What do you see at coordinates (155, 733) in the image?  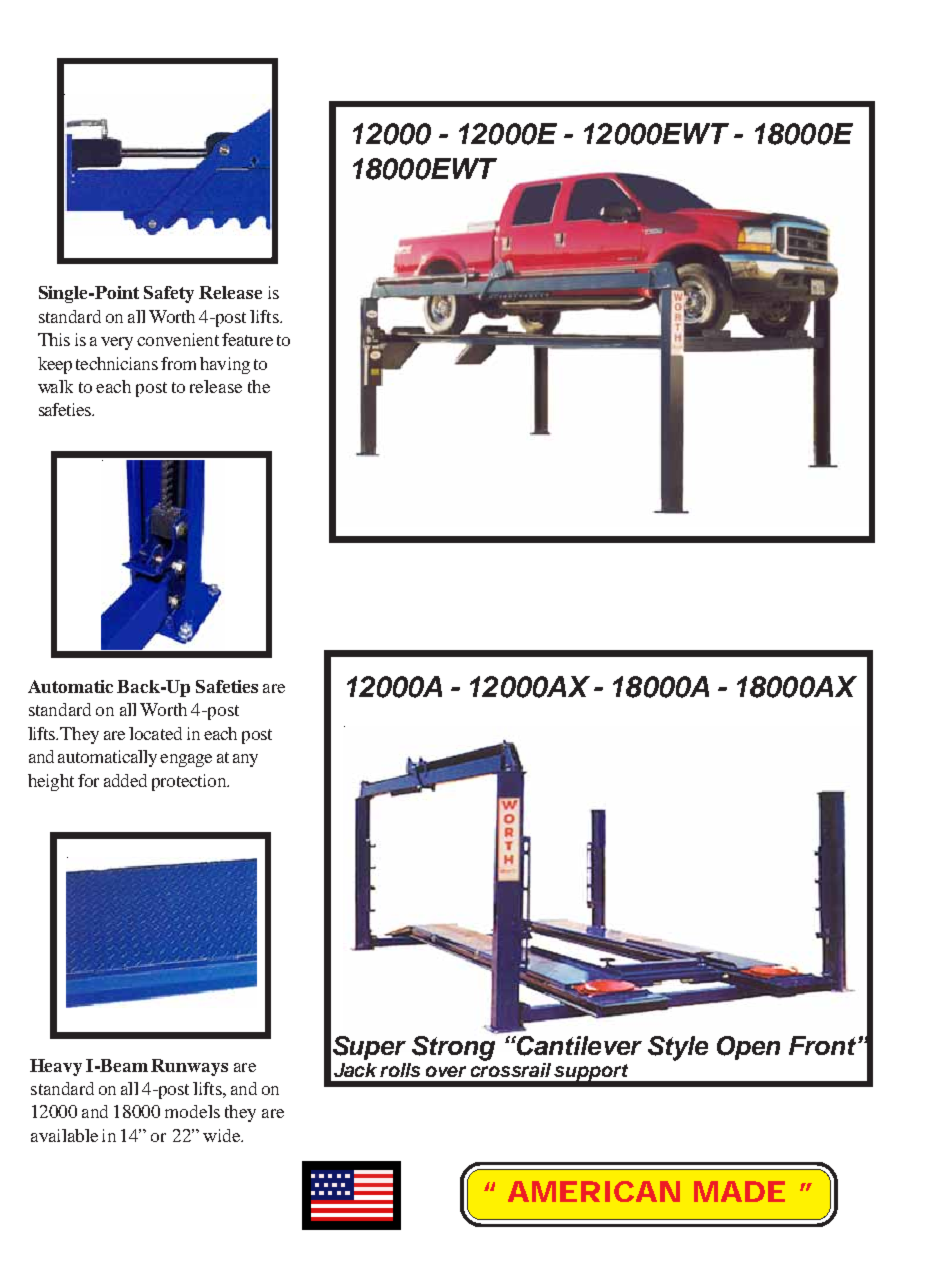 I see `located` at bounding box center [155, 733].
